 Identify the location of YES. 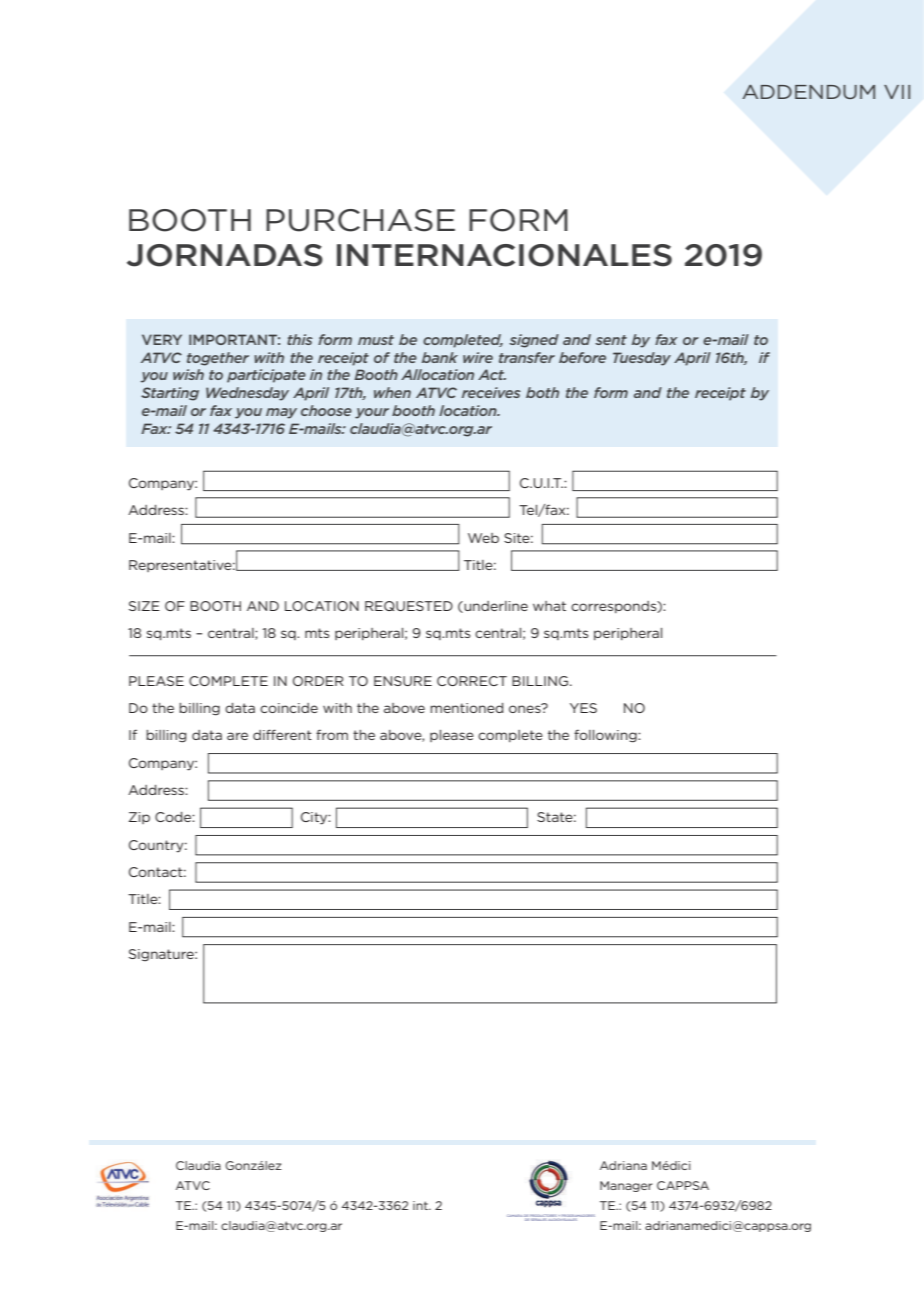
(583, 708).
